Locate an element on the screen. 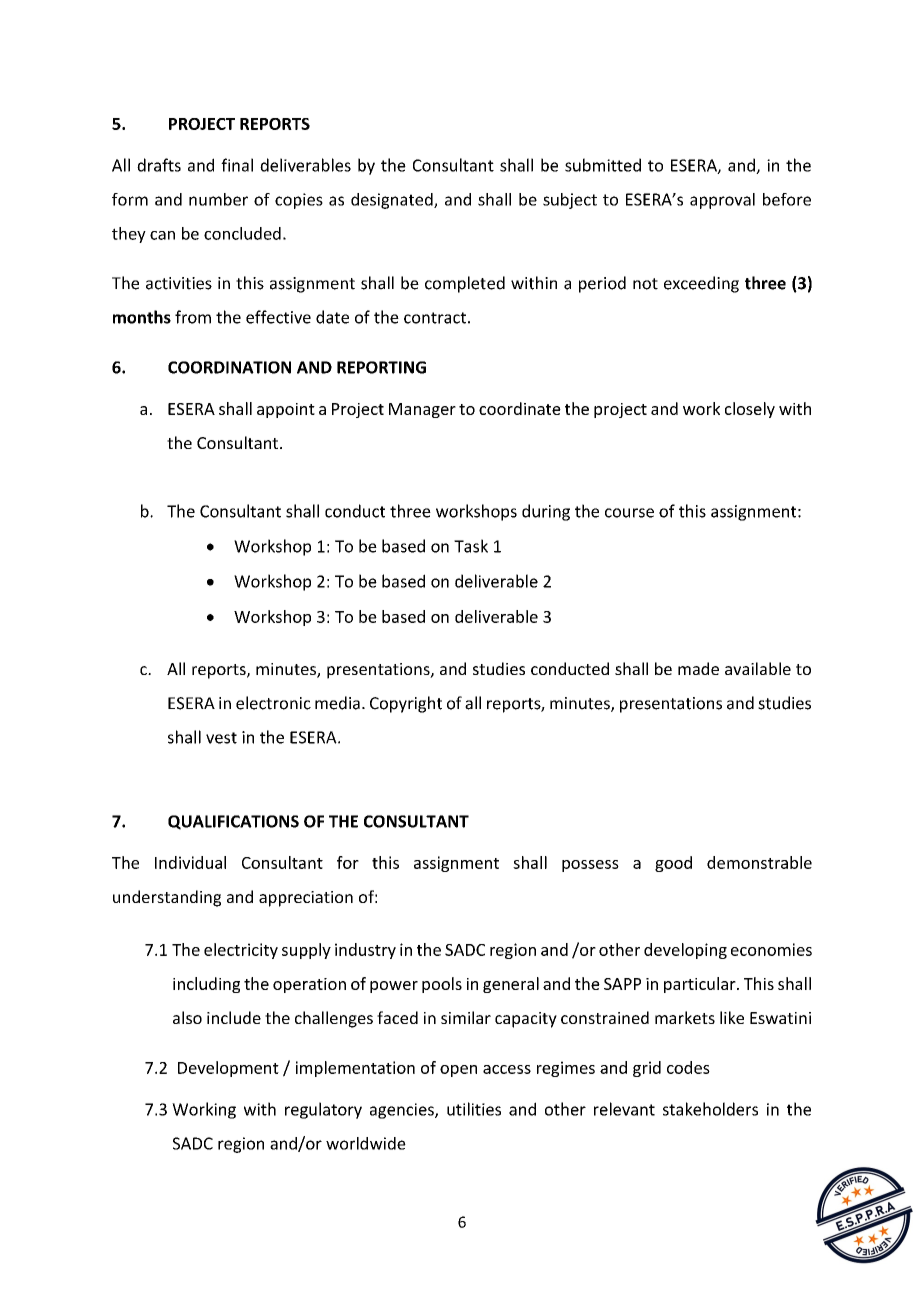  course is located at coordinates (629, 513).
